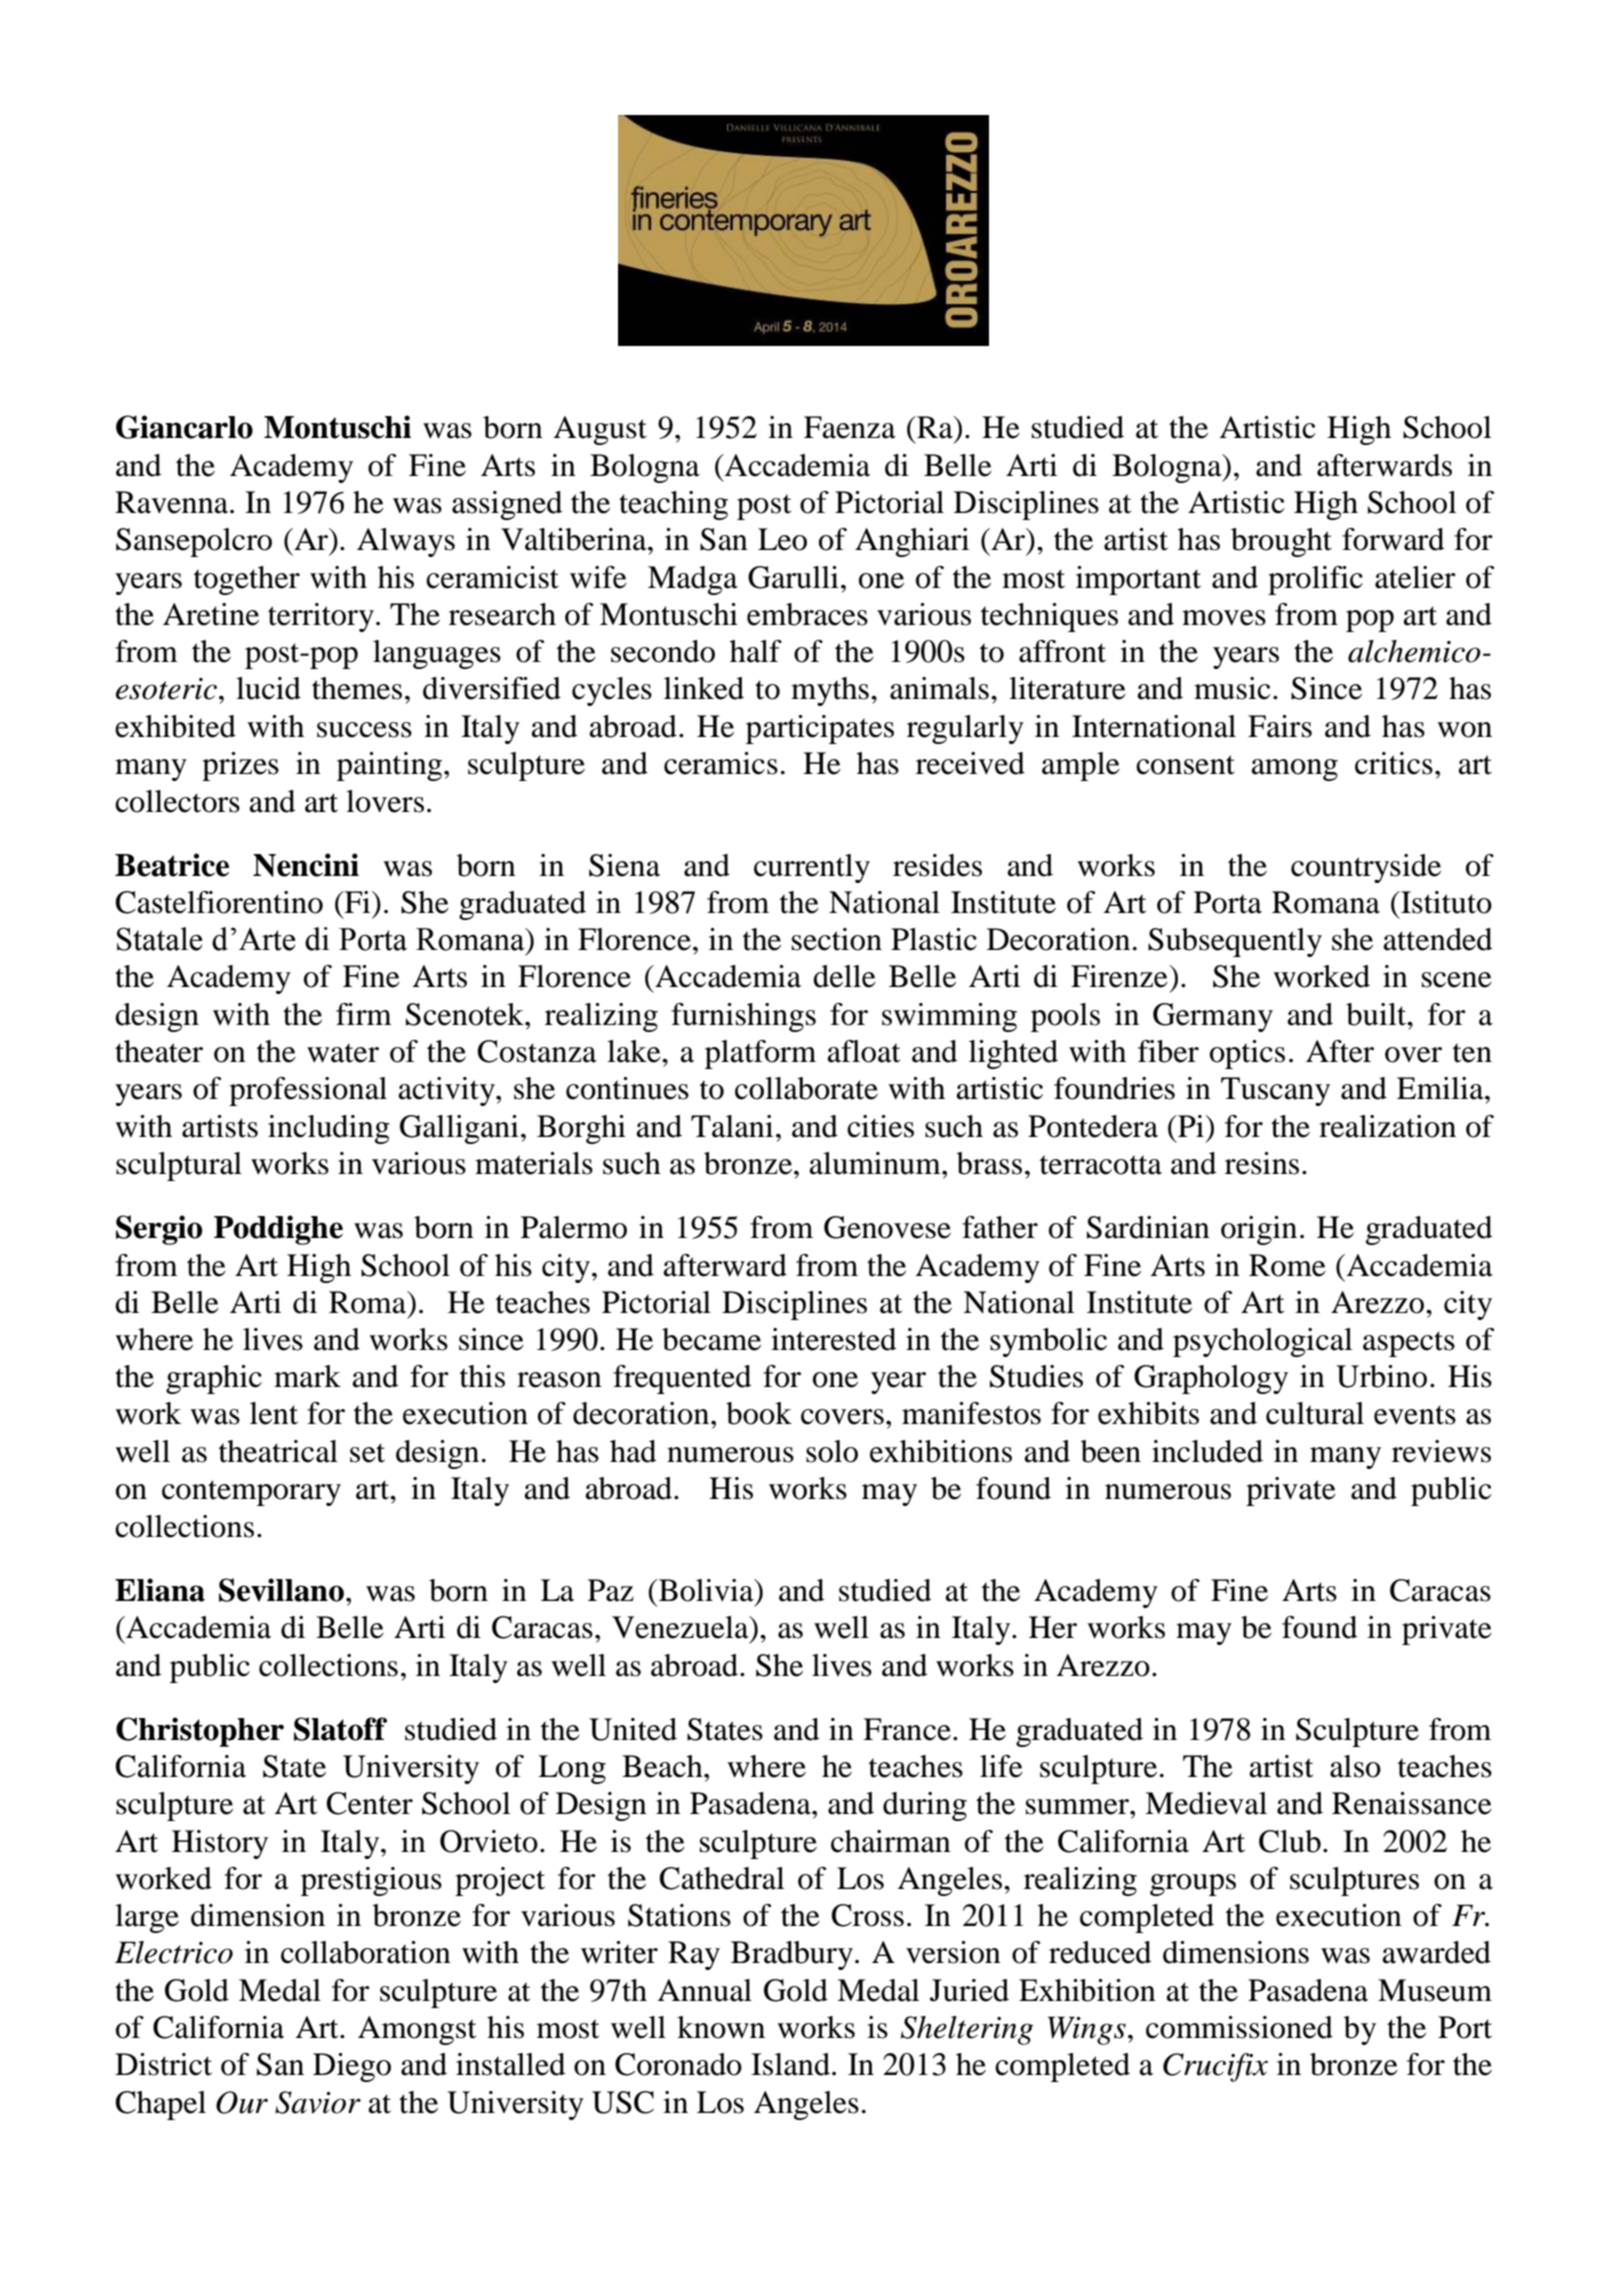 The height and width of the screenshot is (2275, 1607). Describe the element at coordinates (1287, 1265) in the screenshot. I see `Rome` at that location.
